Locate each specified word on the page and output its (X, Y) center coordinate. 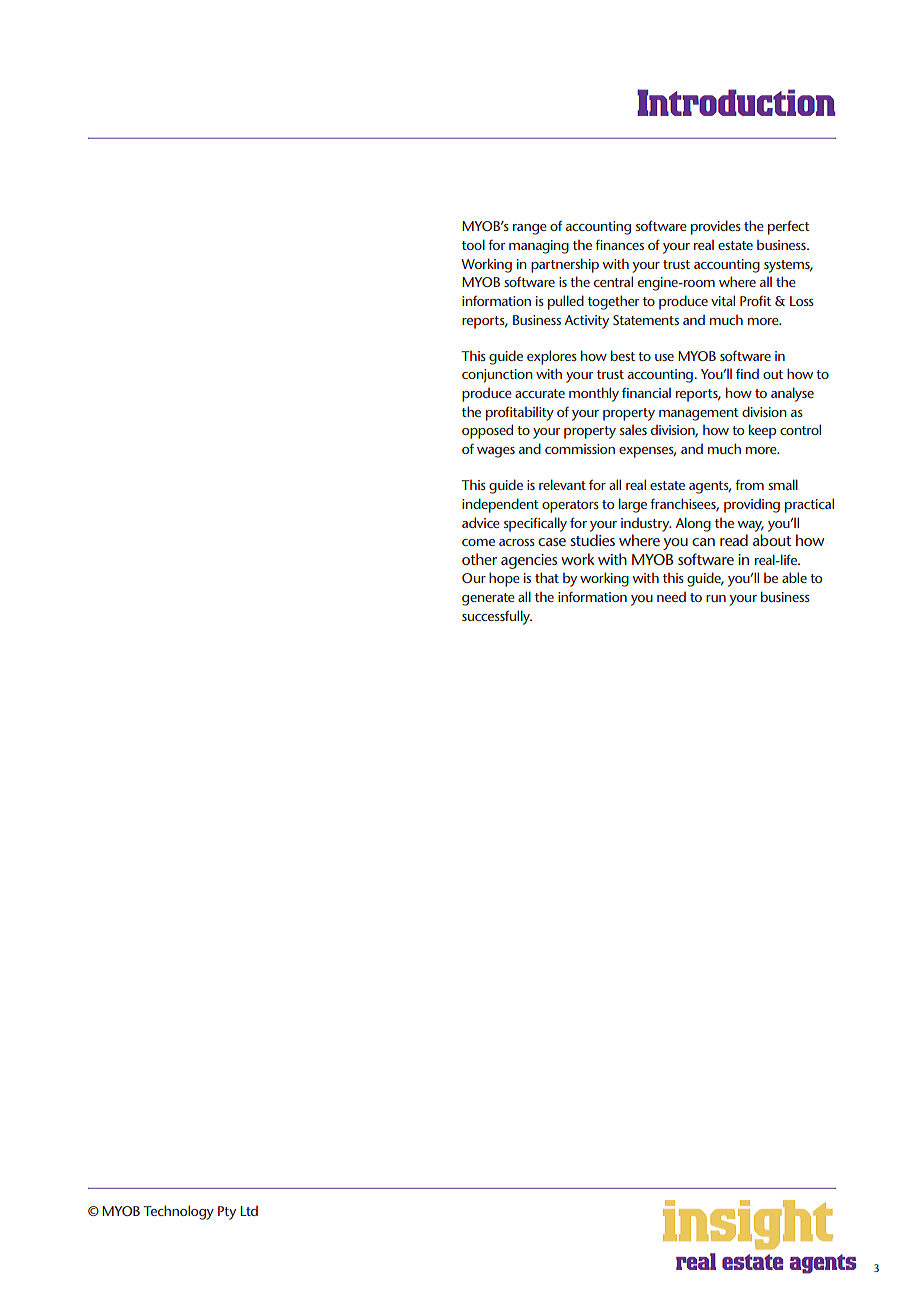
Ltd (249, 1211)
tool (473, 244)
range (530, 229)
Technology (178, 1212)
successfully (497, 617)
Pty (227, 1213)
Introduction (736, 102)
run (716, 598)
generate (488, 599)
